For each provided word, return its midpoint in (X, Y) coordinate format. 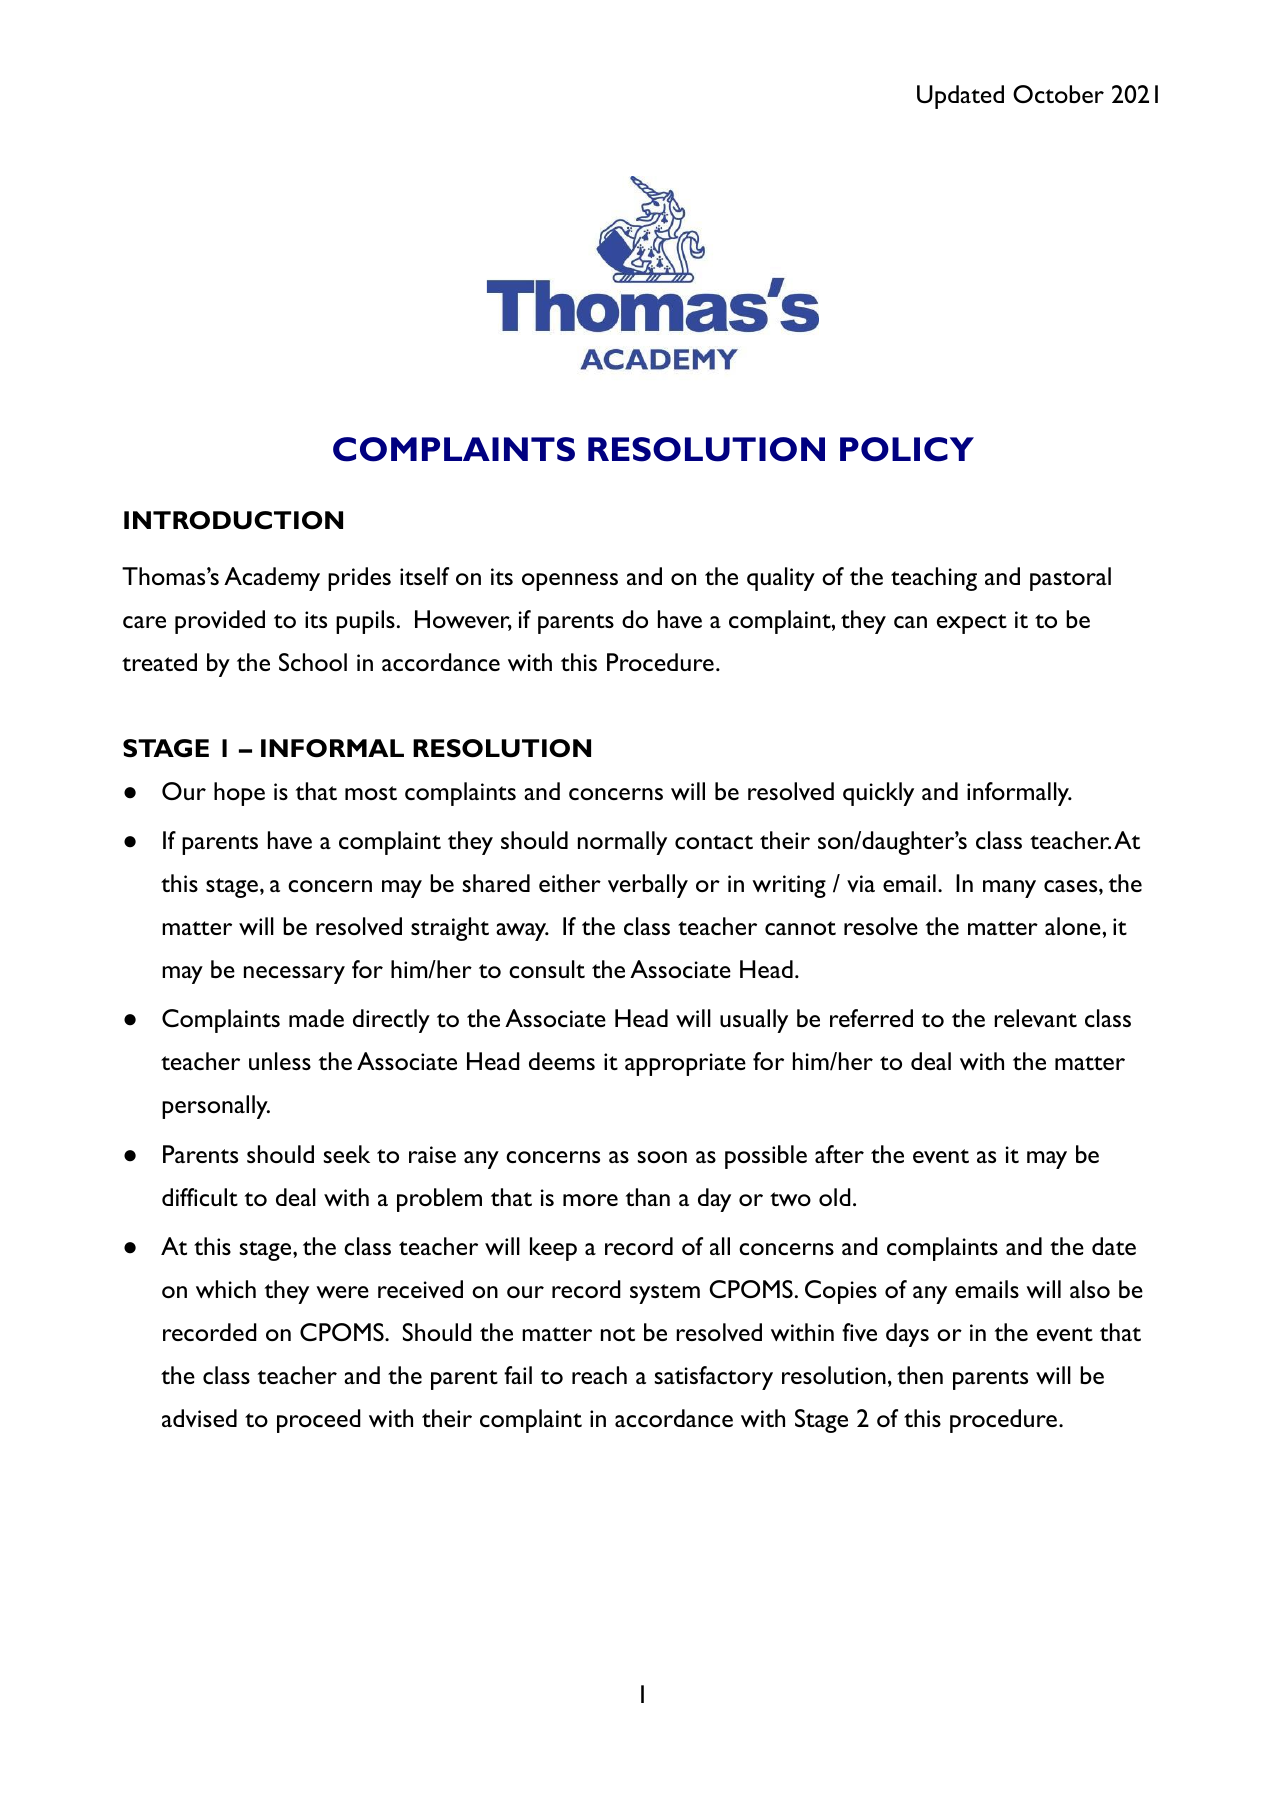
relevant (1035, 1018)
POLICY (907, 449)
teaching (934, 579)
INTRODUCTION (233, 520)
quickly (878, 794)
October (1058, 94)
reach (599, 1375)
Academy (272, 579)
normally (622, 843)
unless (280, 1061)
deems (562, 1061)
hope (239, 794)
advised (199, 1418)
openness (570, 582)
